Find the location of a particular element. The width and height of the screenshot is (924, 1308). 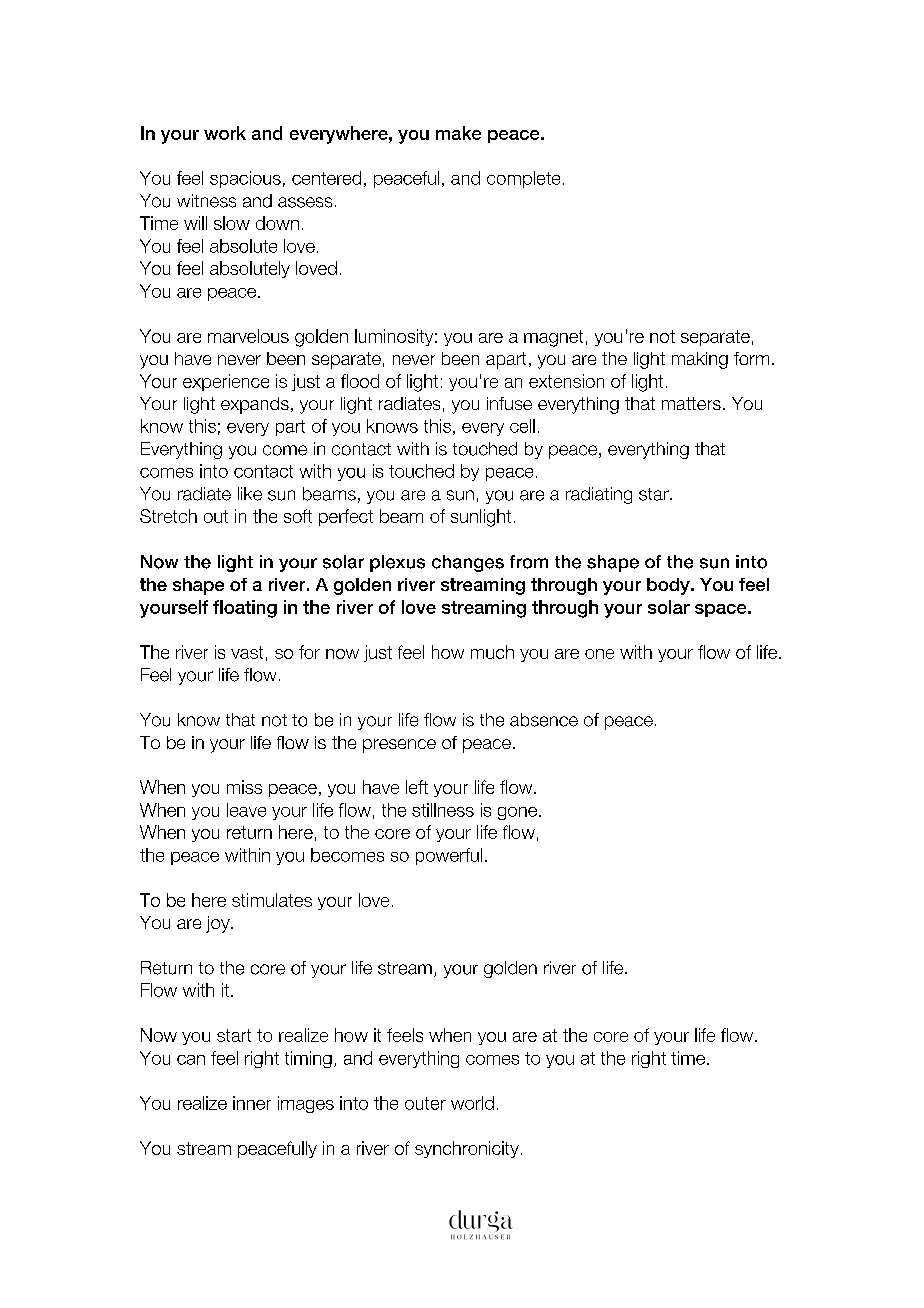

body is located at coordinates (669, 586).
